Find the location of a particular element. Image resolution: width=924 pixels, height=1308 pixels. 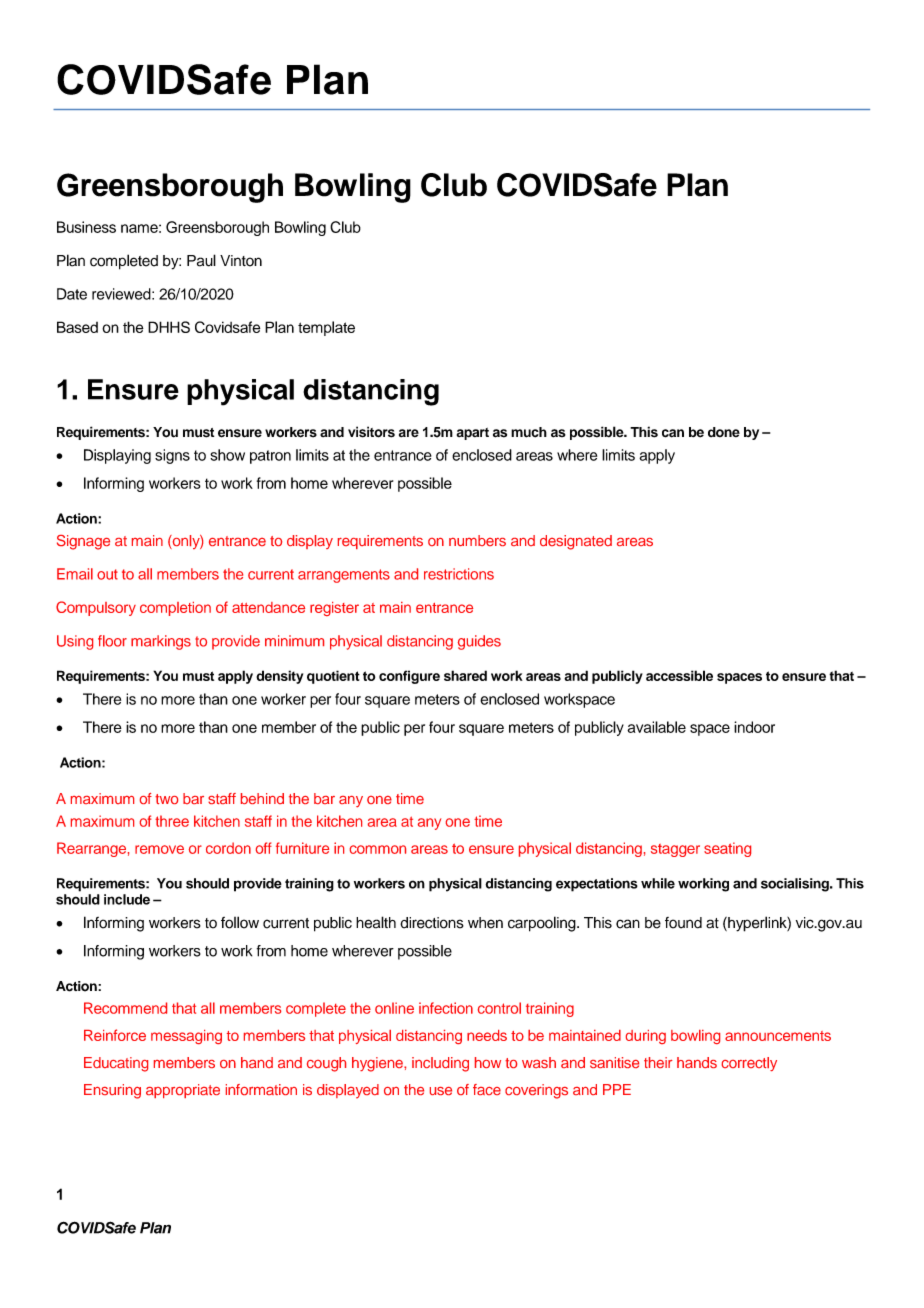

accessible is located at coordinates (679, 675).
